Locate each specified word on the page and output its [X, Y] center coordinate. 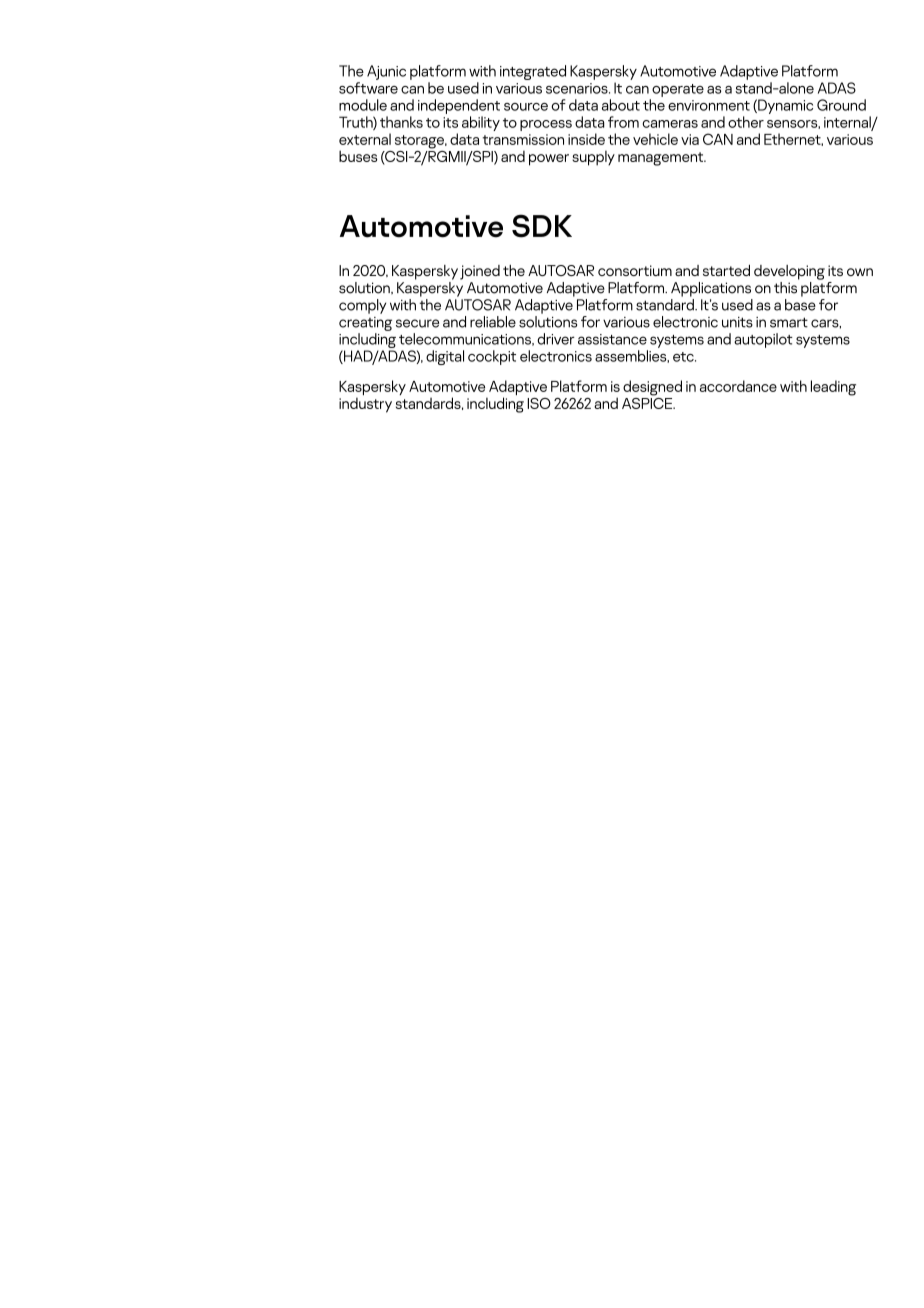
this [786, 286]
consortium [635, 270]
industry [365, 405]
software [368, 88]
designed [652, 388]
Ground [841, 105]
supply [593, 158]
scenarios [578, 88]
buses [358, 156]
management [662, 159]
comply [362, 306]
